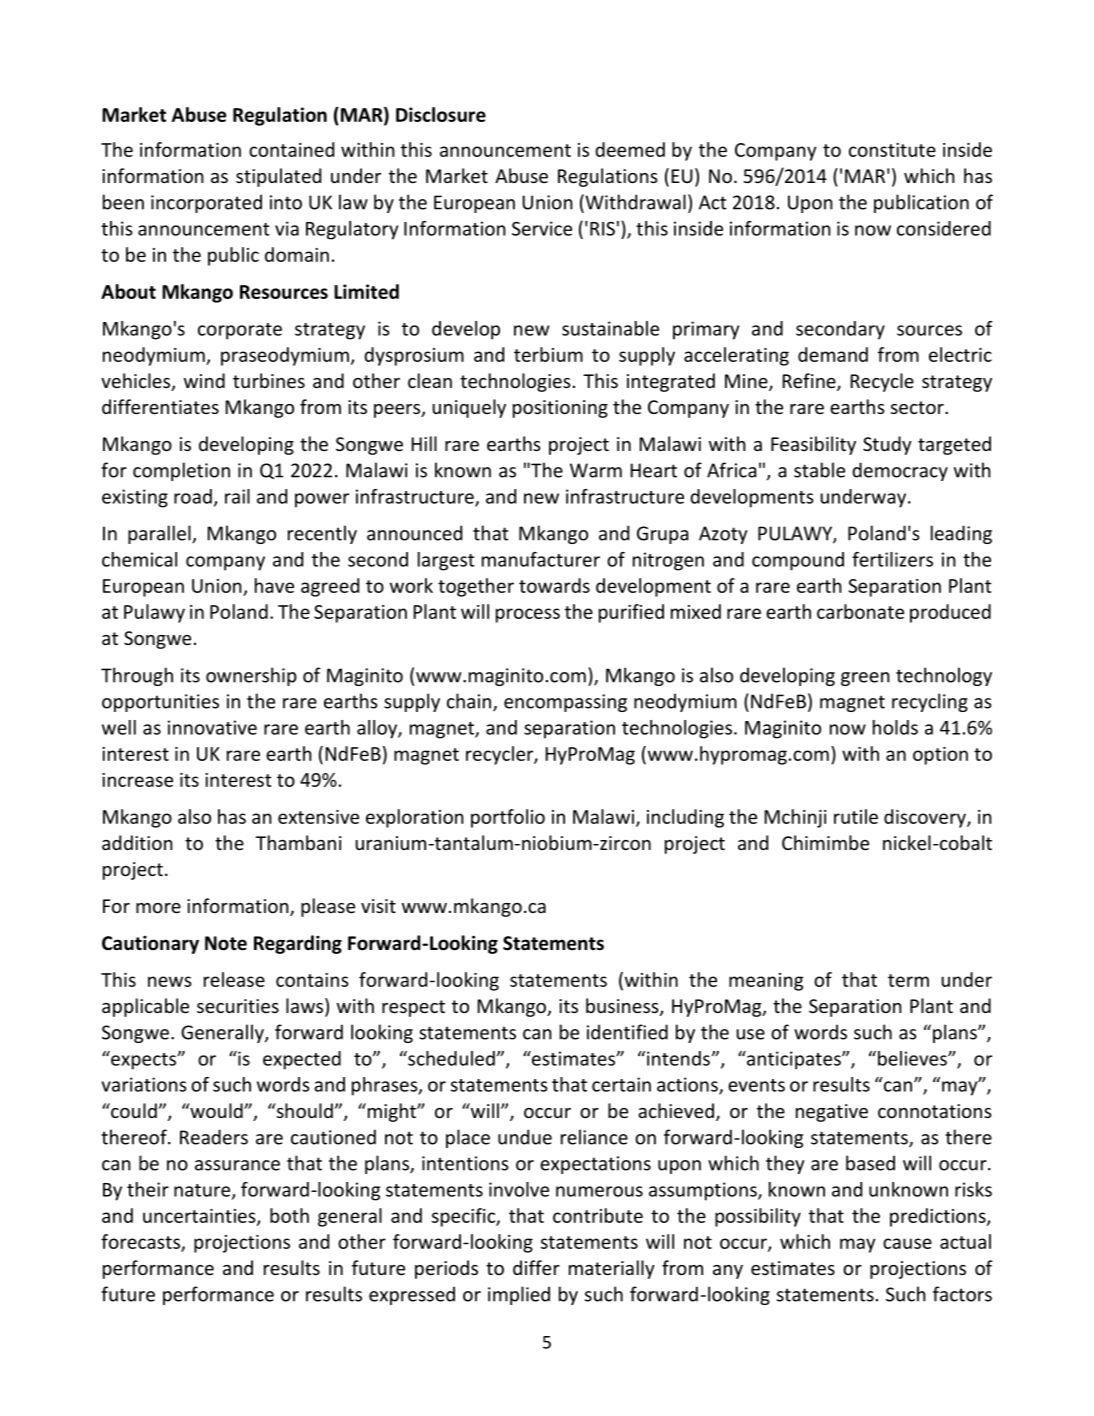 The height and width of the screenshot is (1416, 1094). What do you see at coordinates (908, 980) in the screenshot?
I see `term` at bounding box center [908, 980].
